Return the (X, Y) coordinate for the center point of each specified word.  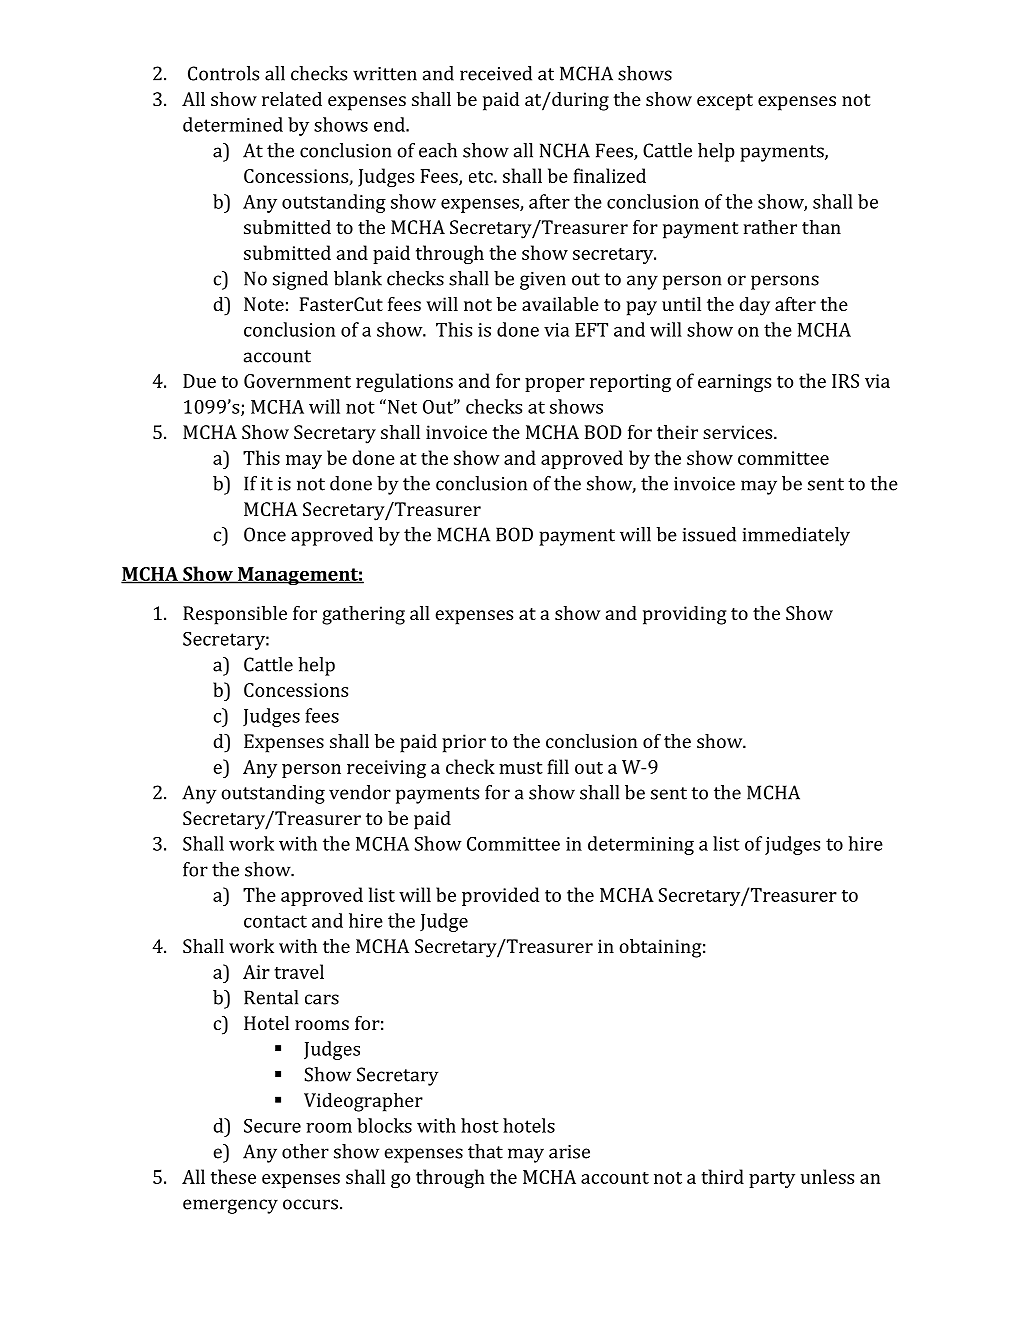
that (485, 1151)
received (496, 73)
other (305, 1151)
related (292, 99)
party (772, 1180)
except (725, 102)
